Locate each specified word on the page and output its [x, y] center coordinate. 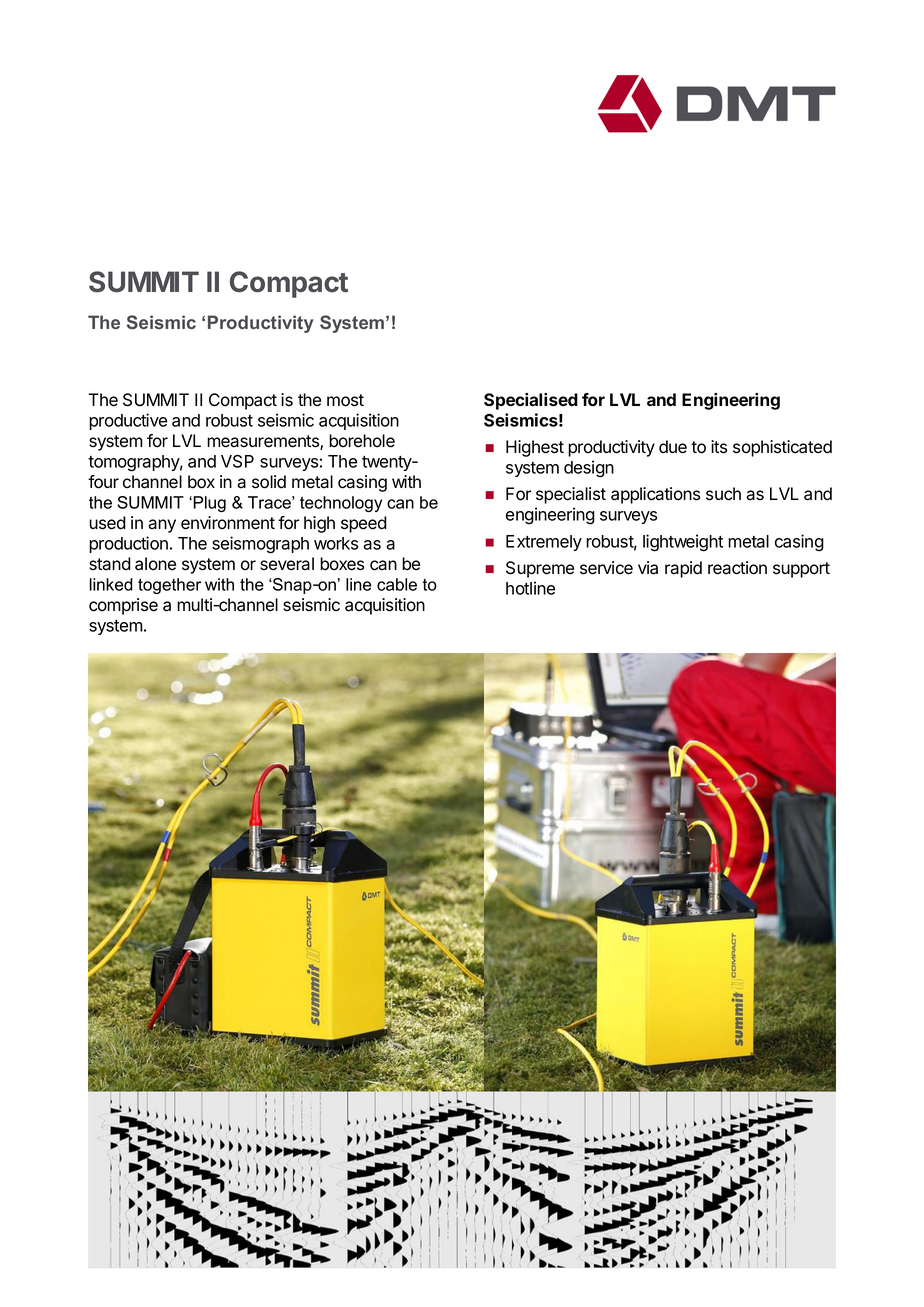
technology [341, 504]
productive [128, 421]
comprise [123, 606]
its [719, 447]
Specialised [531, 401]
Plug [208, 504]
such [723, 494]
